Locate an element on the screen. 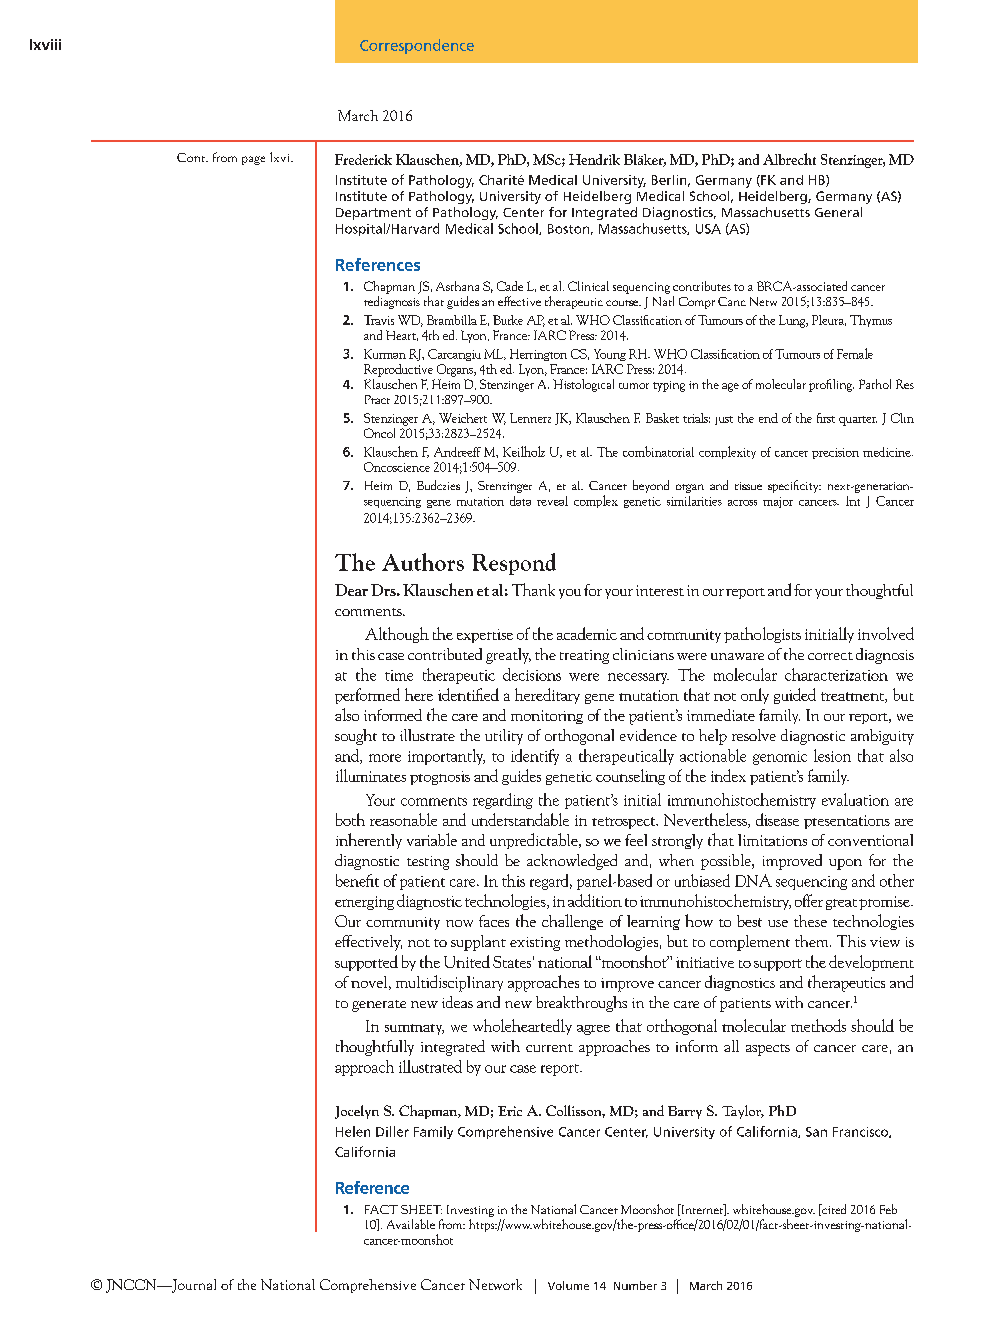 The width and height of the screenshot is (989, 1323). Department is located at coordinates (373, 214).
